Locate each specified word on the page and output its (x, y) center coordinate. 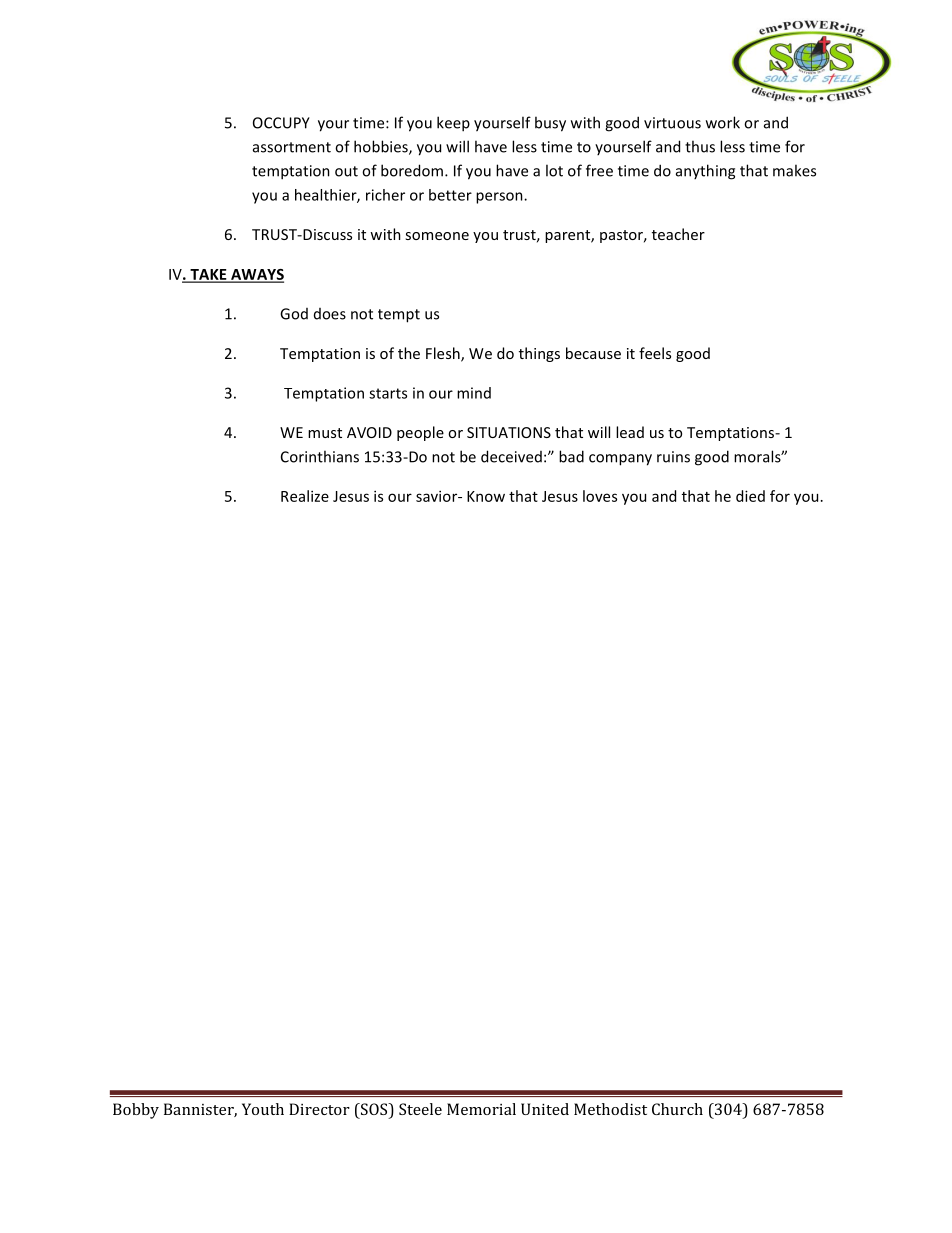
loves (600, 496)
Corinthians (320, 456)
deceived (511, 456)
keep (453, 124)
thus (700, 146)
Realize (305, 496)
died (750, 496)
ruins (673, 457)
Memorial (481, 1109)
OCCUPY (281, 123)
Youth (263, 1109)
